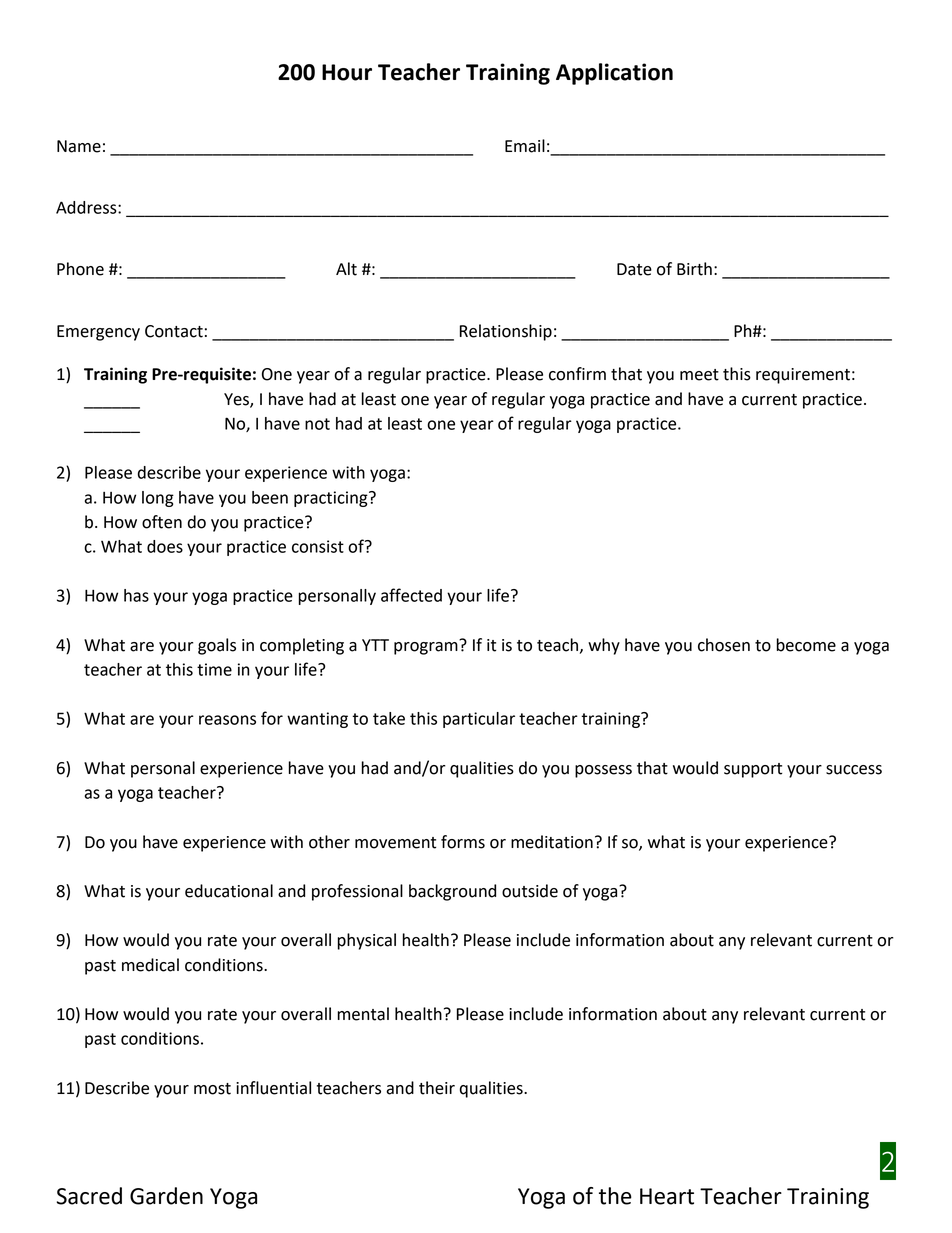 The width and height of the screenshot is (952, 1233). What do you see at coordinates (79, 146) in the screenshot?
I see `Name` at bounding box center [79, 146].
